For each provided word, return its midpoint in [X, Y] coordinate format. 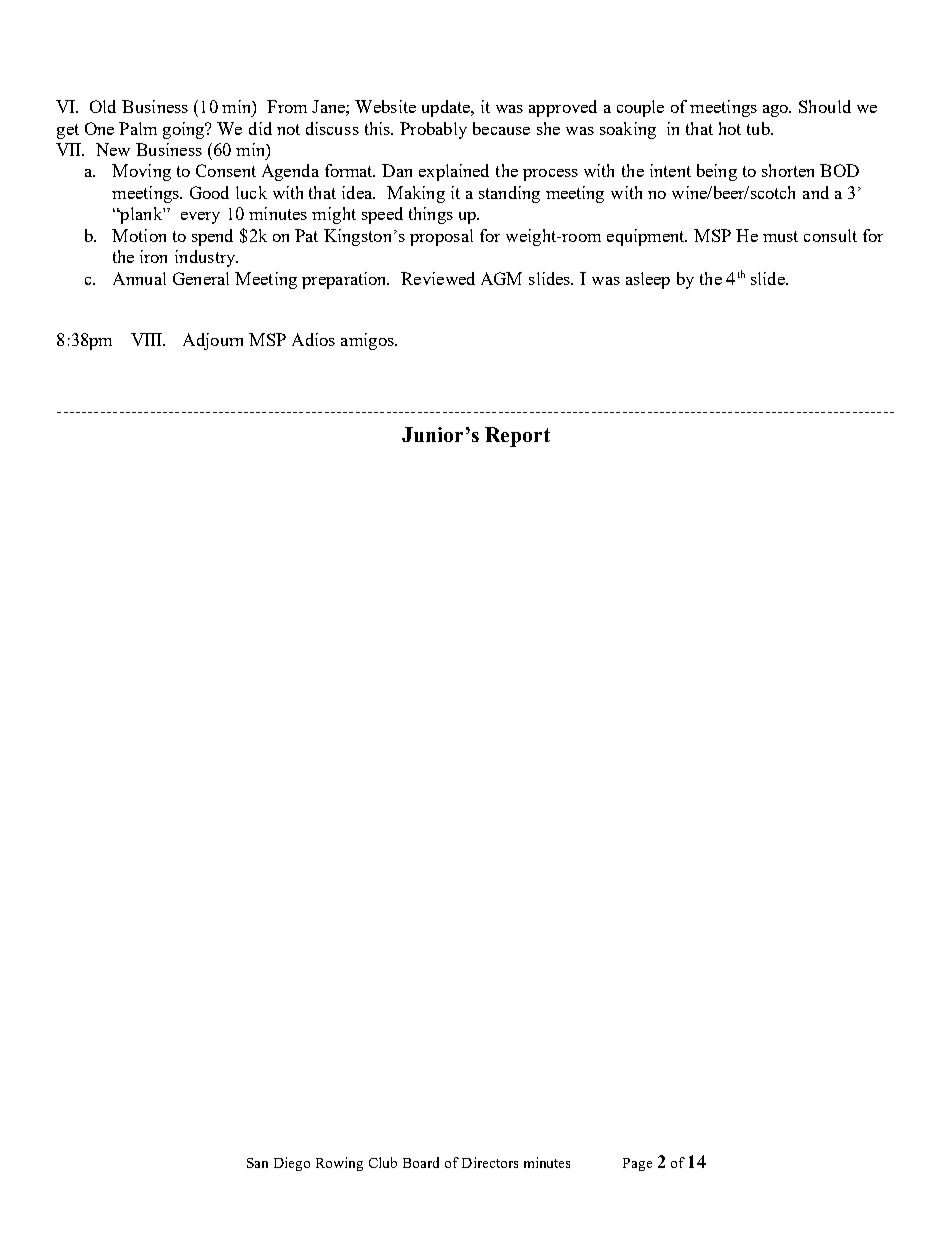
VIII [148, 339]
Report [517, 437]
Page [637, 1164]
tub [759, 128]
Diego [292, 1164]
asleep [648, 280]
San [257, 1163]
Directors [490, 1162]
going [185, 130]
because [501, 128]
